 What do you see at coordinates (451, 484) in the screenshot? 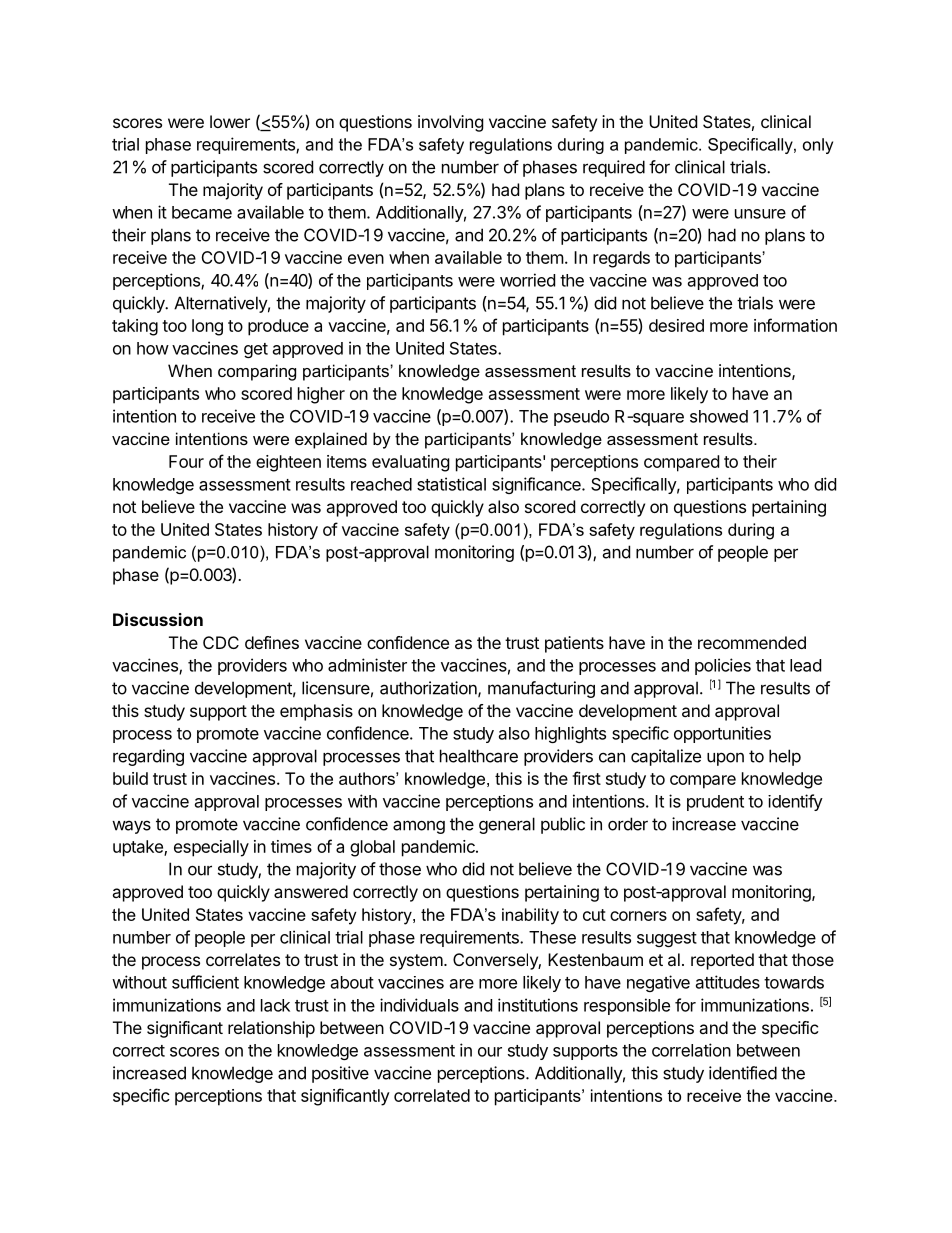
I see `statistical` at bounding box center [451, 484].
